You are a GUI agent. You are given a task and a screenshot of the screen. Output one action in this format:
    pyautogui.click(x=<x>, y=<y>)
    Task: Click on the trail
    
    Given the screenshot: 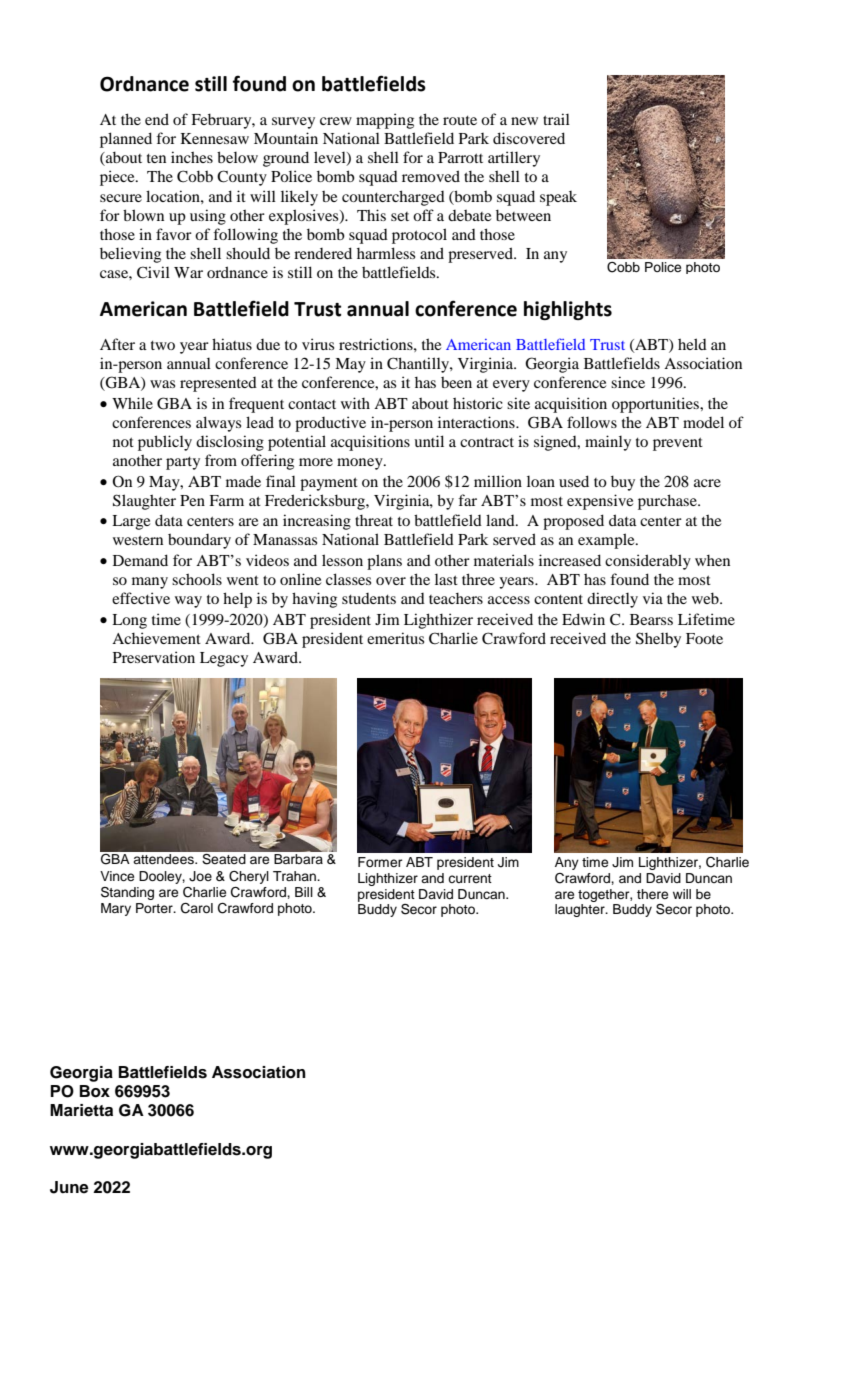 What is the action you would take?
    pyautogui.click(x=556, y=119)
